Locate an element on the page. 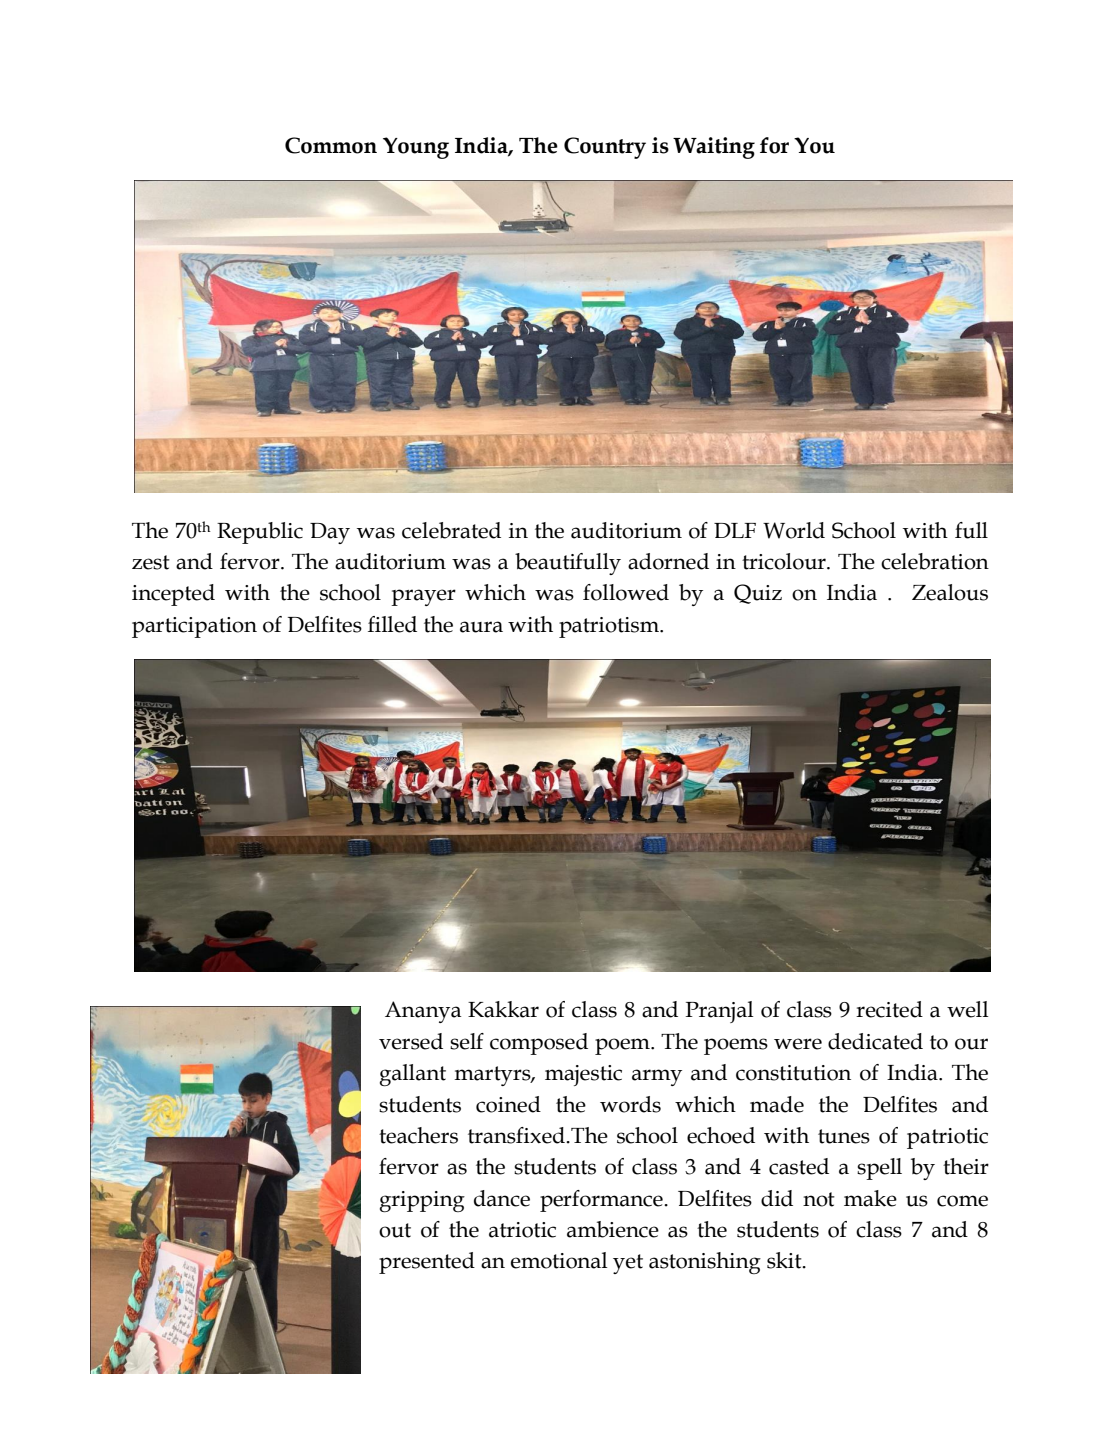  Waiting is located at coordinates (714, 148).
